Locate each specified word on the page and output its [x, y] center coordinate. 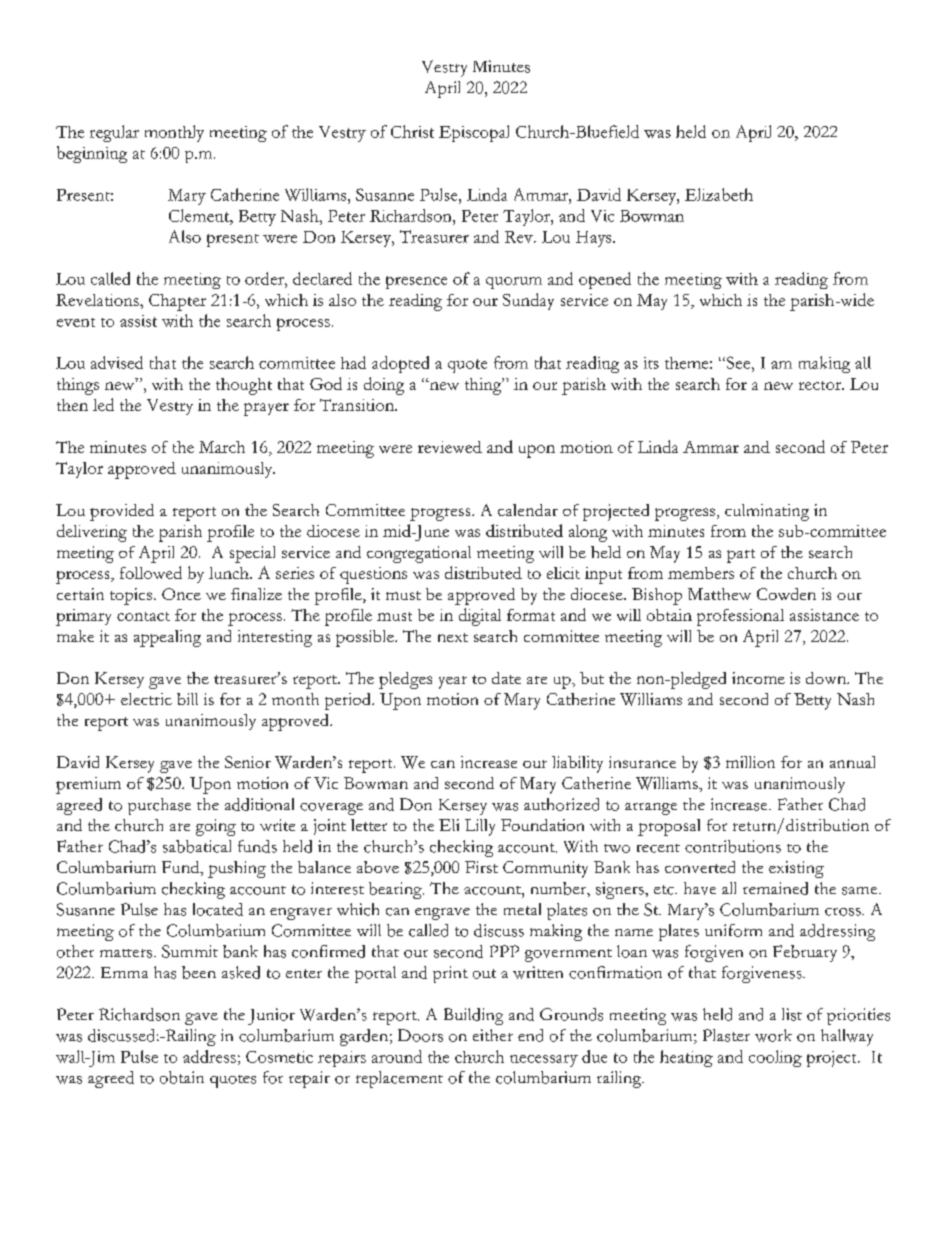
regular [114, 133]
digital [480, 617]
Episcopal [474, 133]
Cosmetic [279, 1057]
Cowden [786, 594]
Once [181, 594]
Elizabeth [719, 194]
